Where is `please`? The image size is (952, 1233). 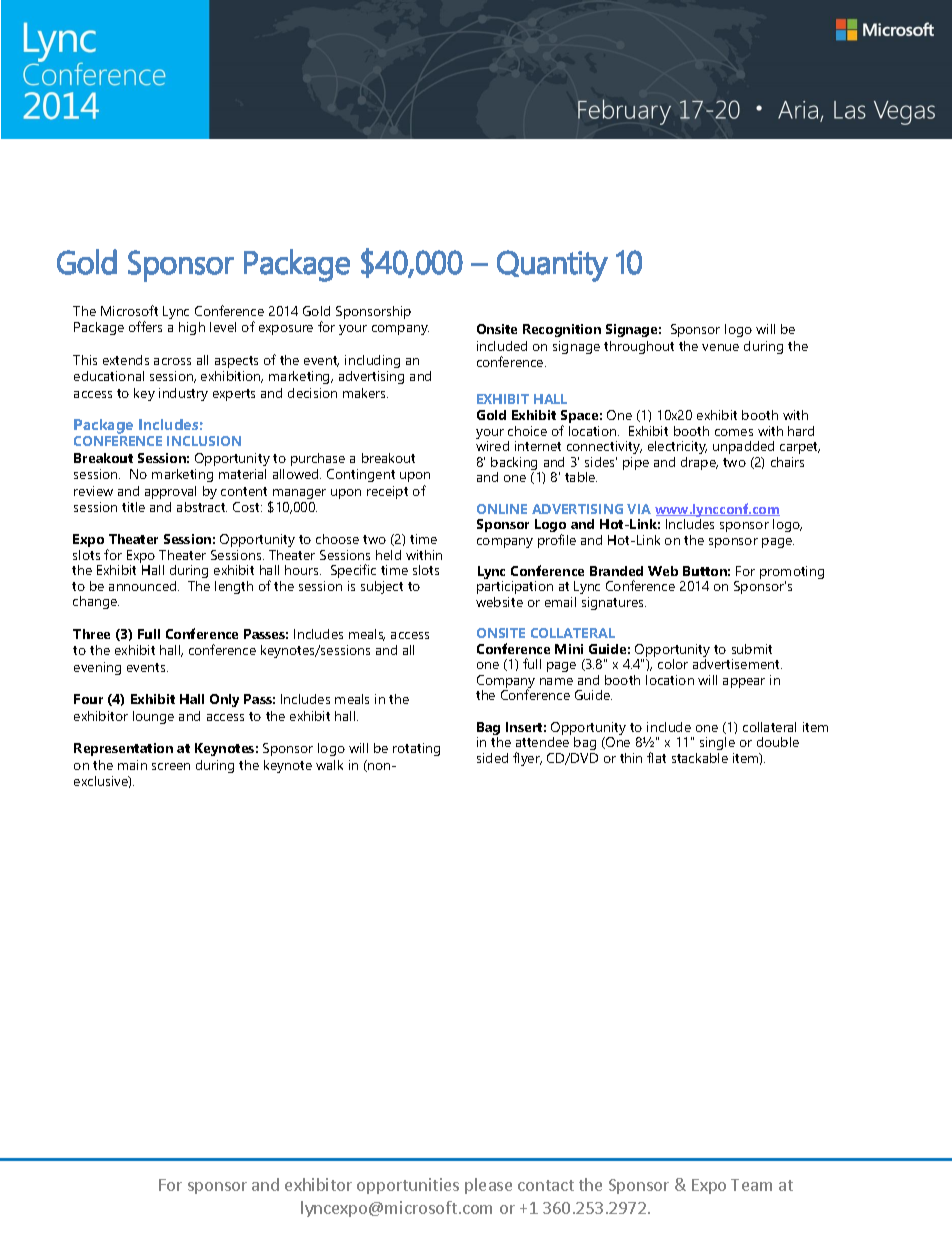 please is located at coordinates (488, 1186).
